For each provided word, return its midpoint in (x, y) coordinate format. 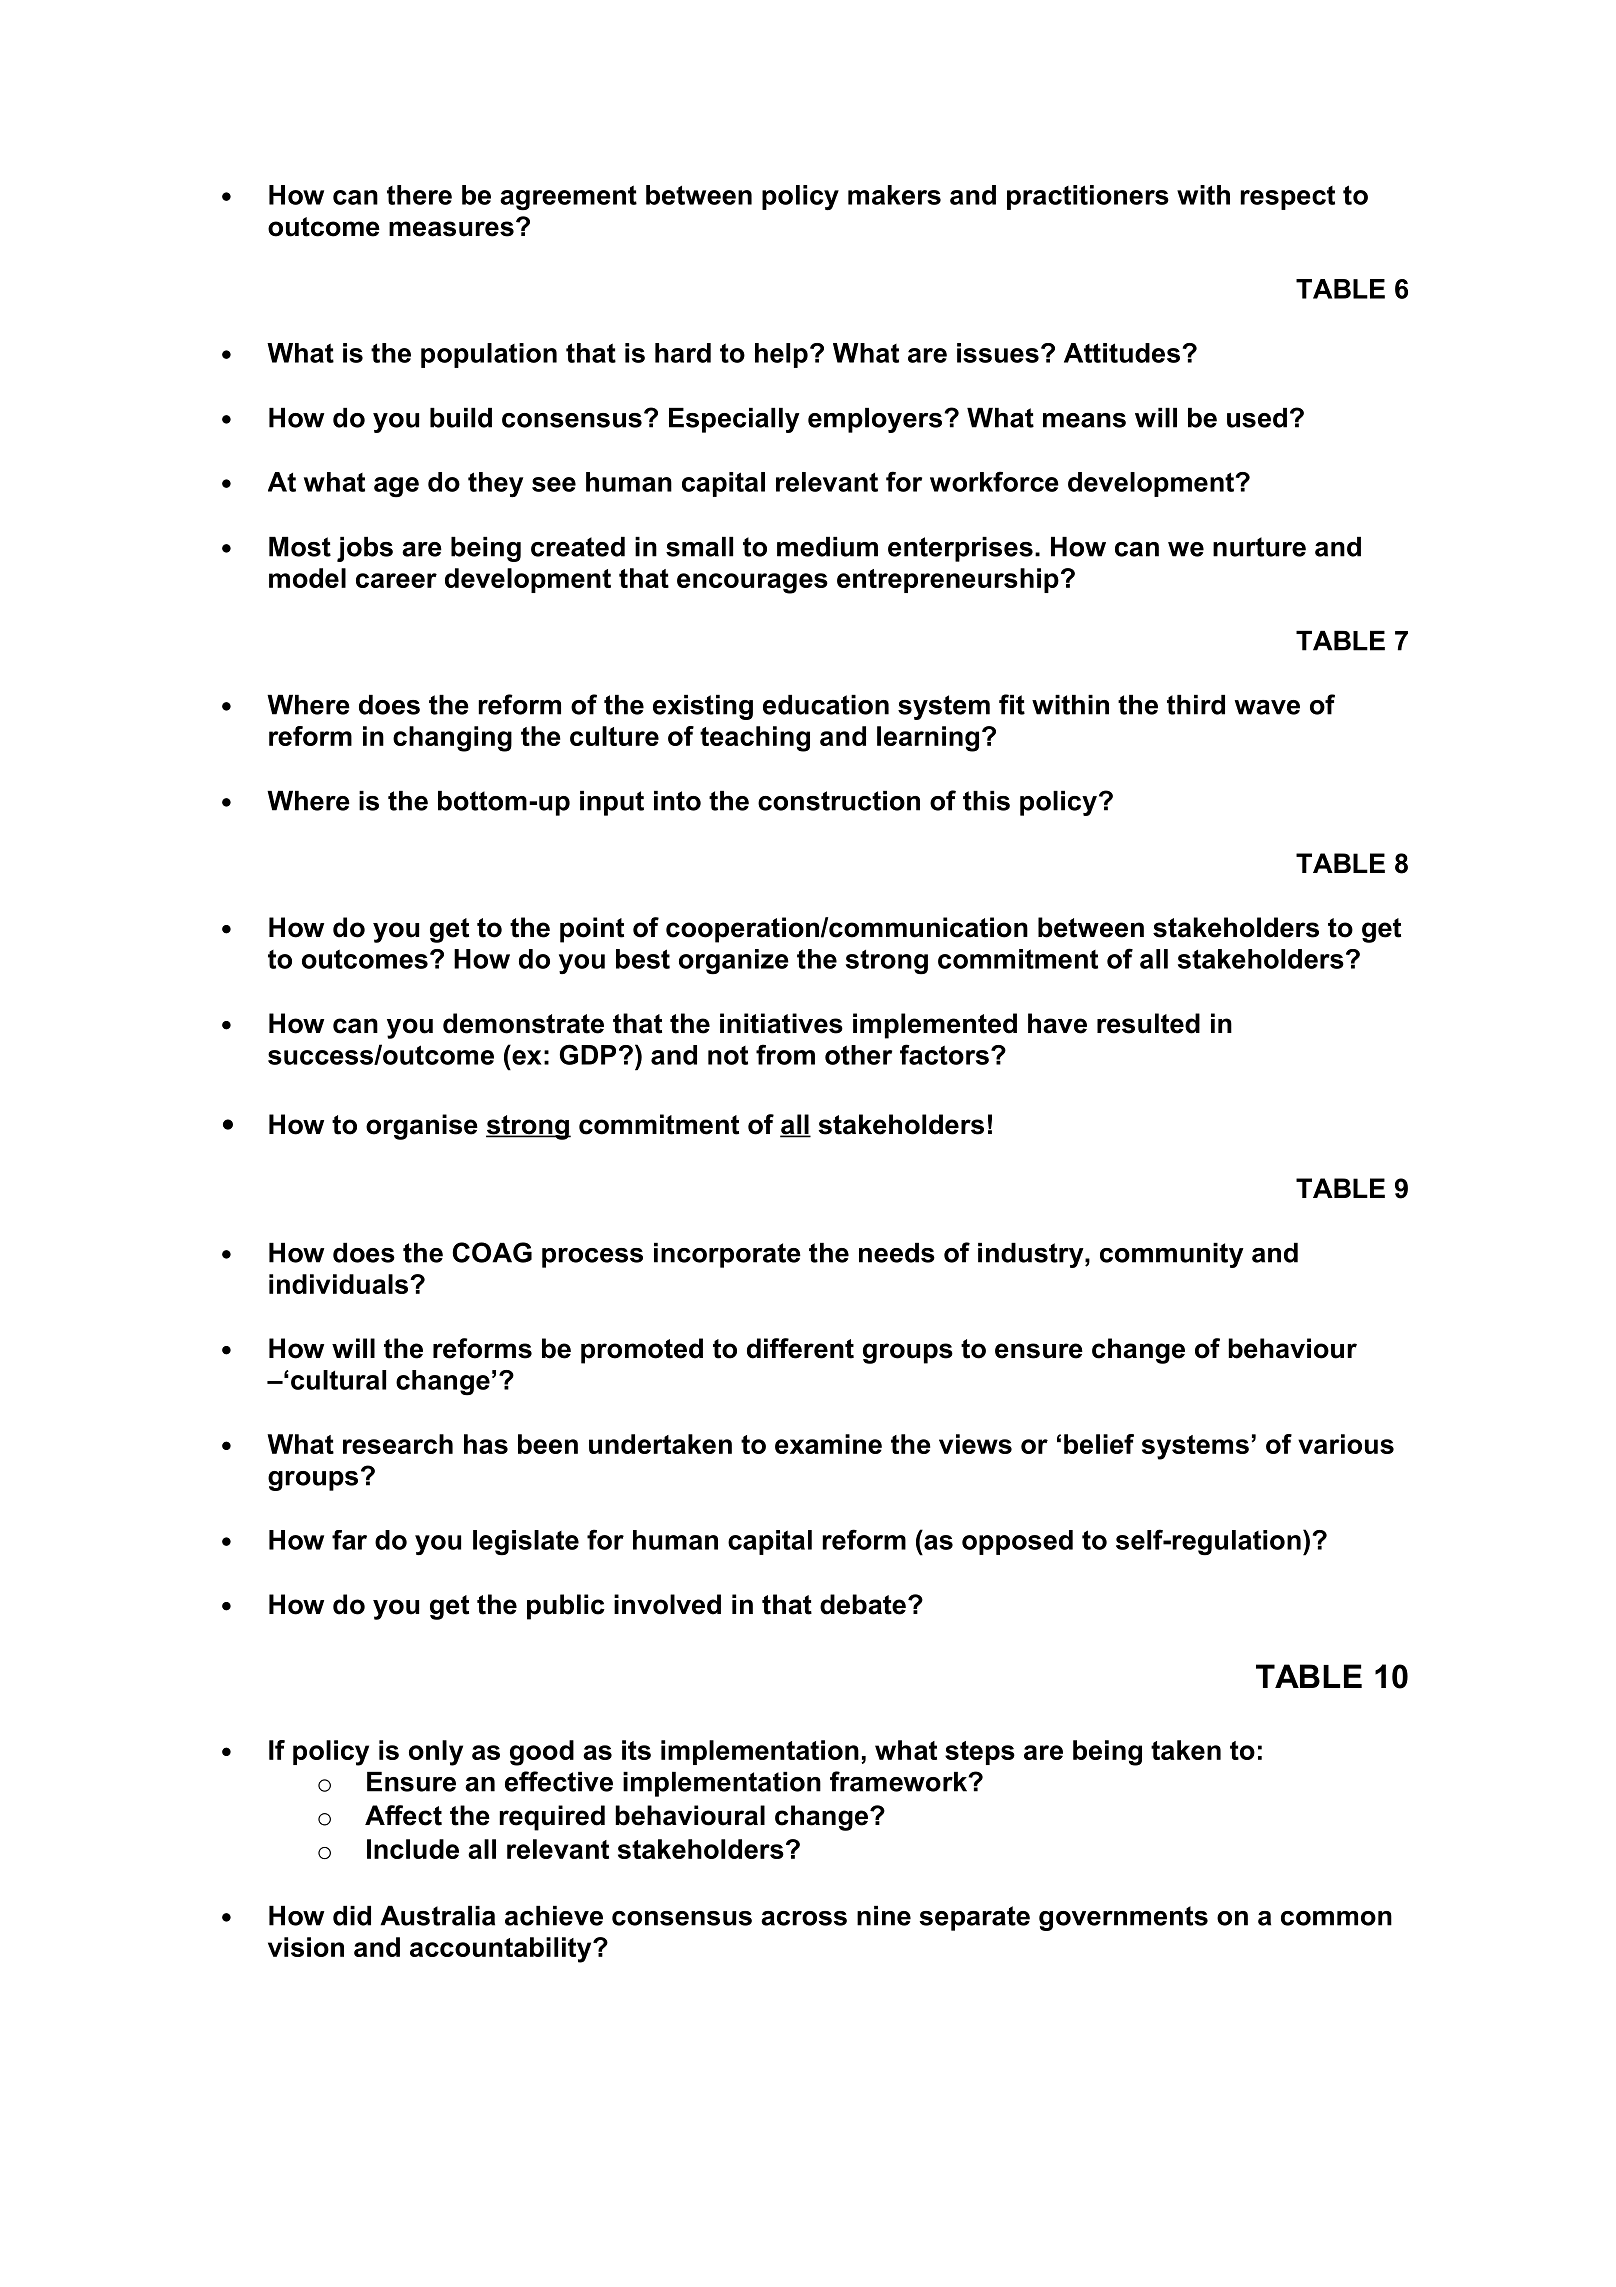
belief (1099, 1444)
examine (828, 1444)
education (826, 705)
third (1196, 705)
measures (451, 229)
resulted (1148, 1023)
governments (1123, 1918)
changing (452, 739)
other (858, 1055)
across (804, 1918)
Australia (437, 1916)
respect (1287, 198)
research (398, 1444)
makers (894, 195)
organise (422, 1127)
